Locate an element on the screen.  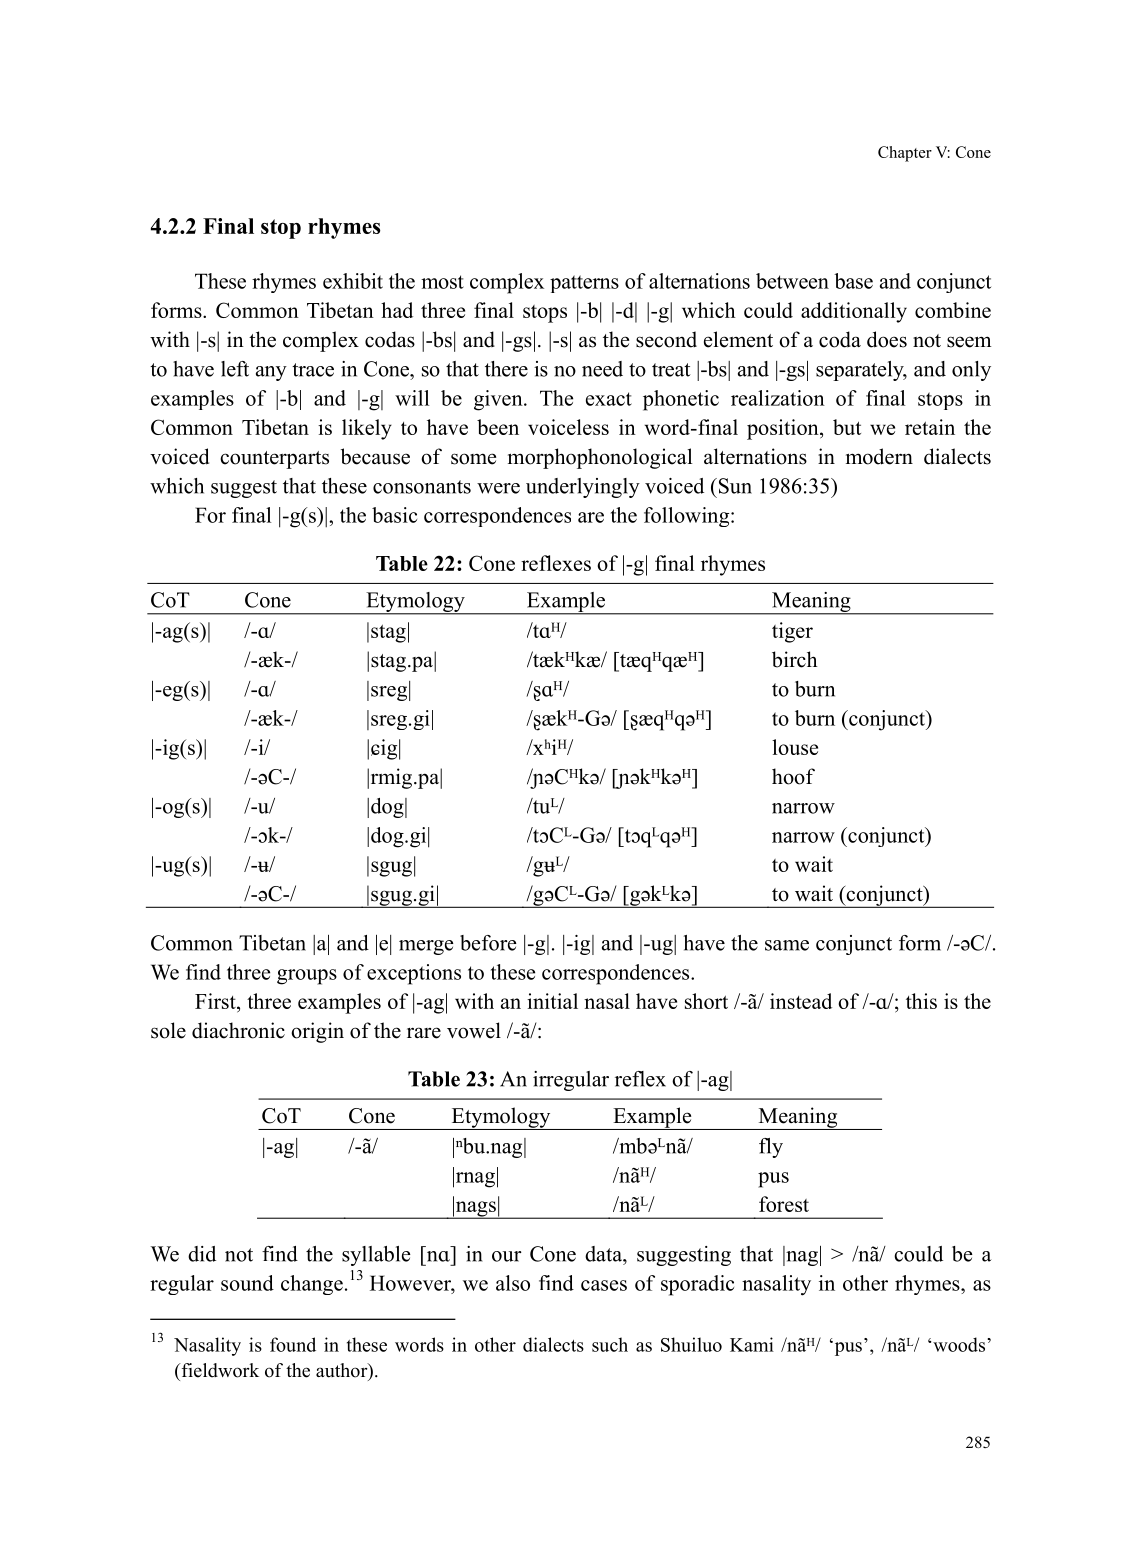
instead is located at coordinates (801, 1001).
